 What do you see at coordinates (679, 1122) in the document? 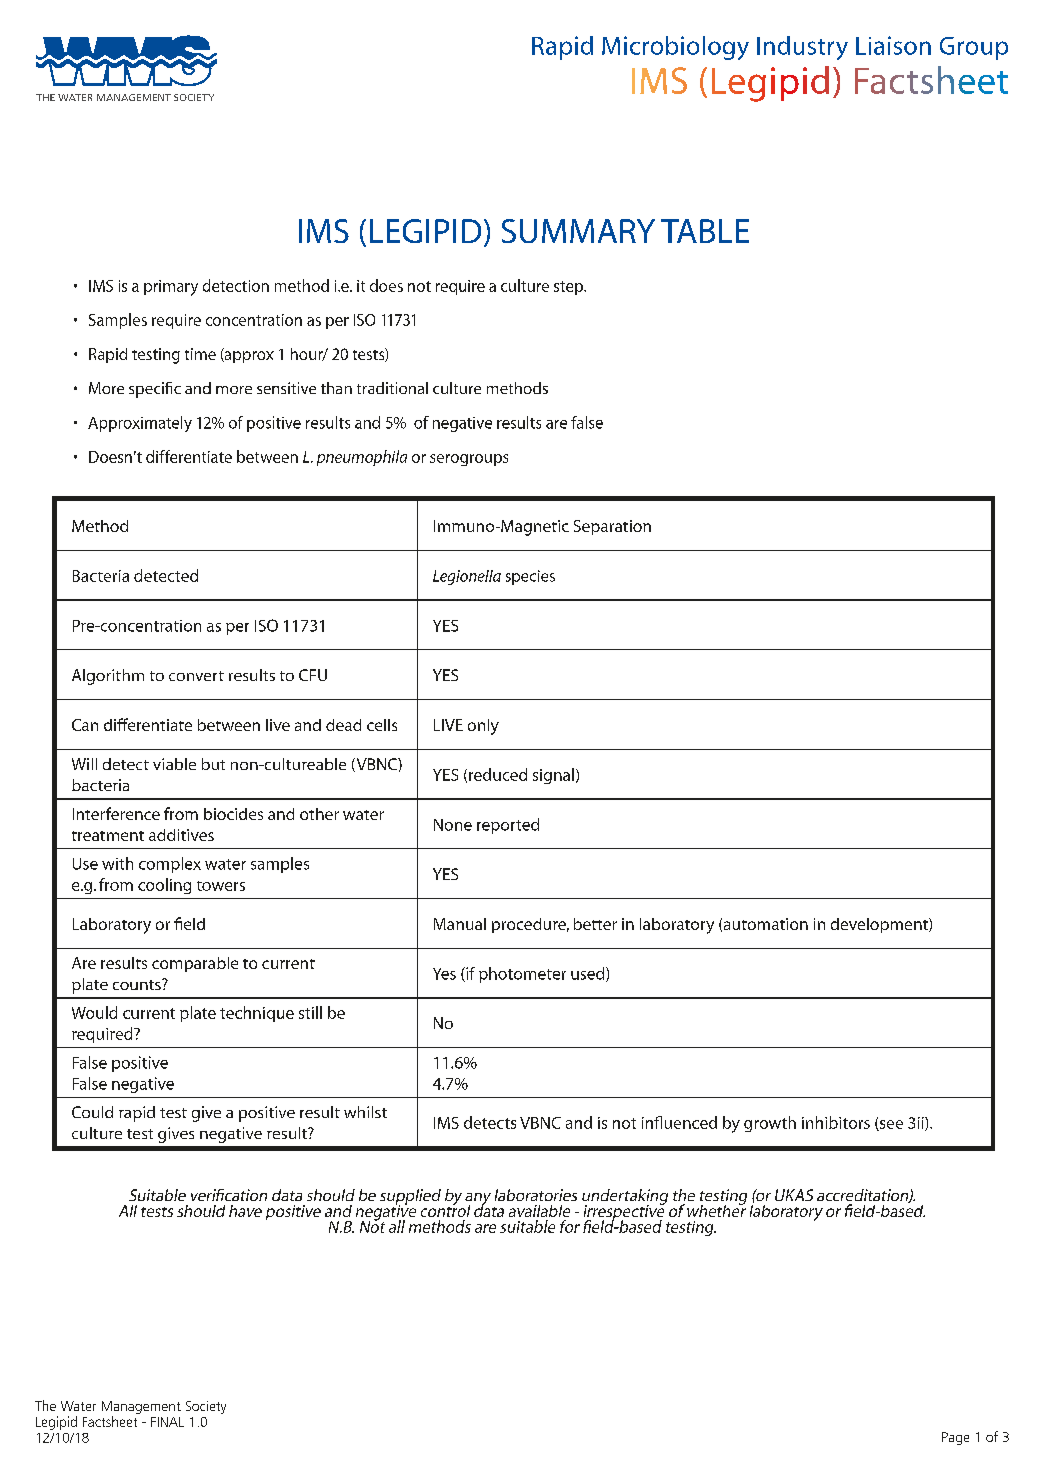
I see `influenced` at bounding box center [679, 1122].
